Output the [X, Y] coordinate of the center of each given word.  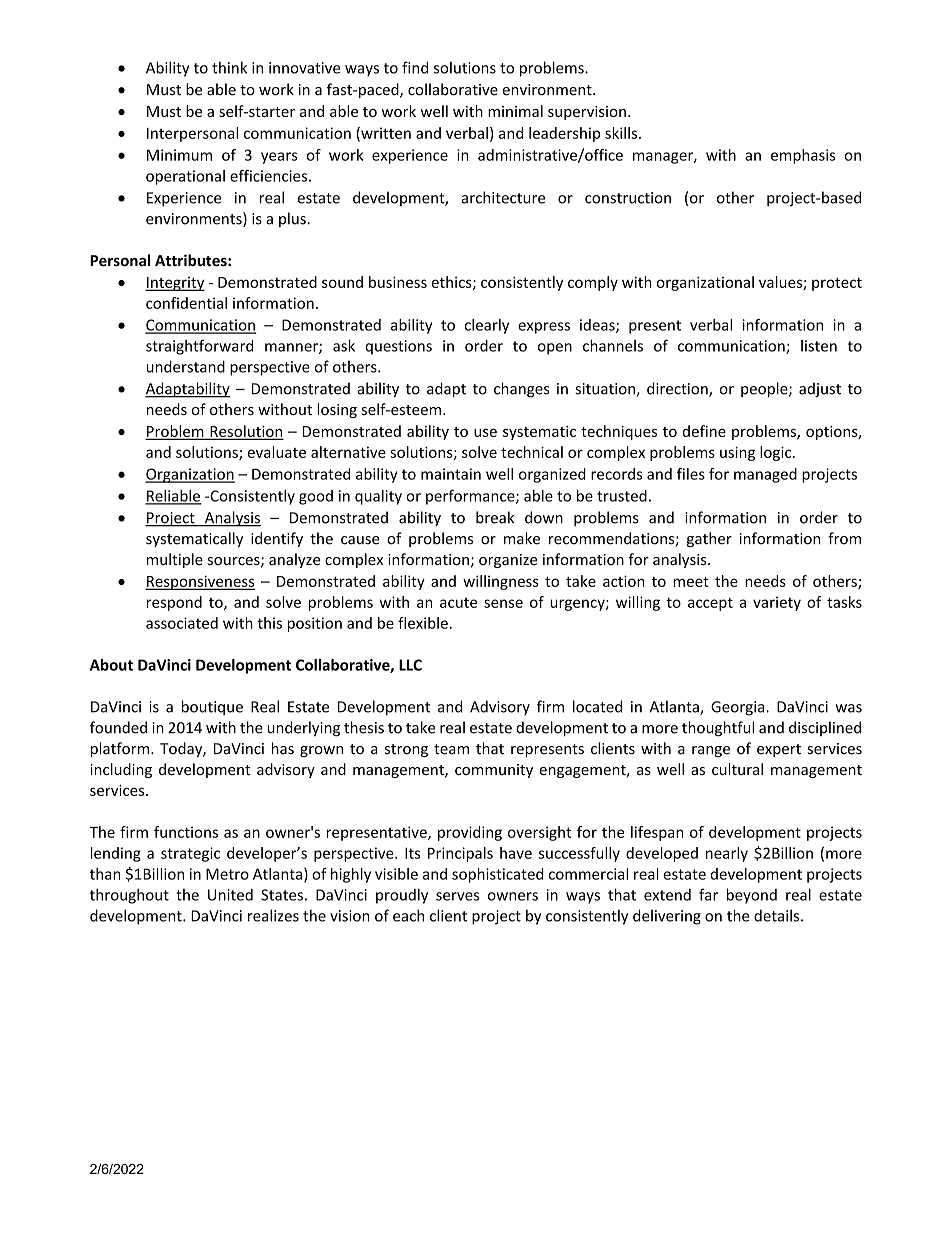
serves [457, 896]
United [230, 895]
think [229, 67]
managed [765, 475]
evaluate [277, 452]
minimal [515, 111]
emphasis [803, 156]
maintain [451, 474]
